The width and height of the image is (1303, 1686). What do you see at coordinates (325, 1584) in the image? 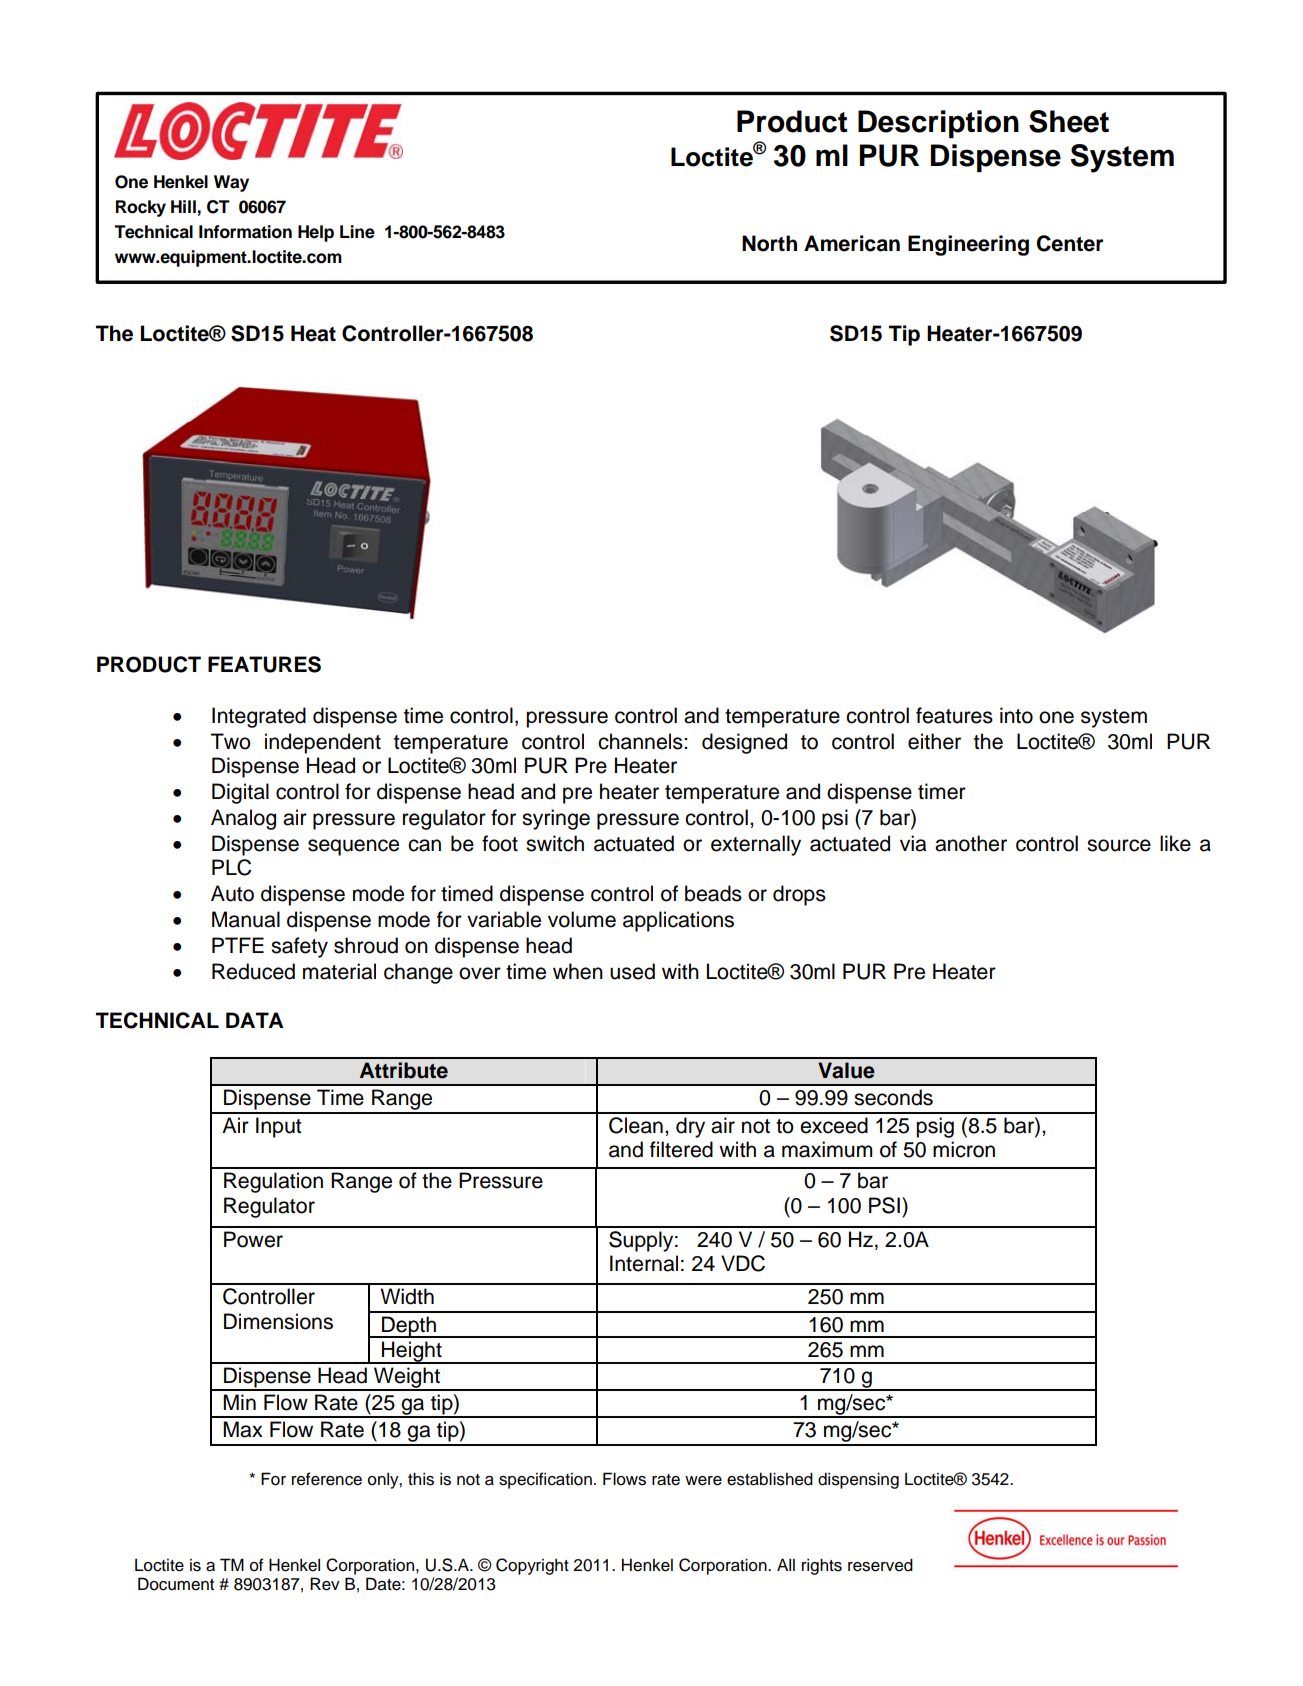
I see `Rev` at bounding box center [325, 1584].
